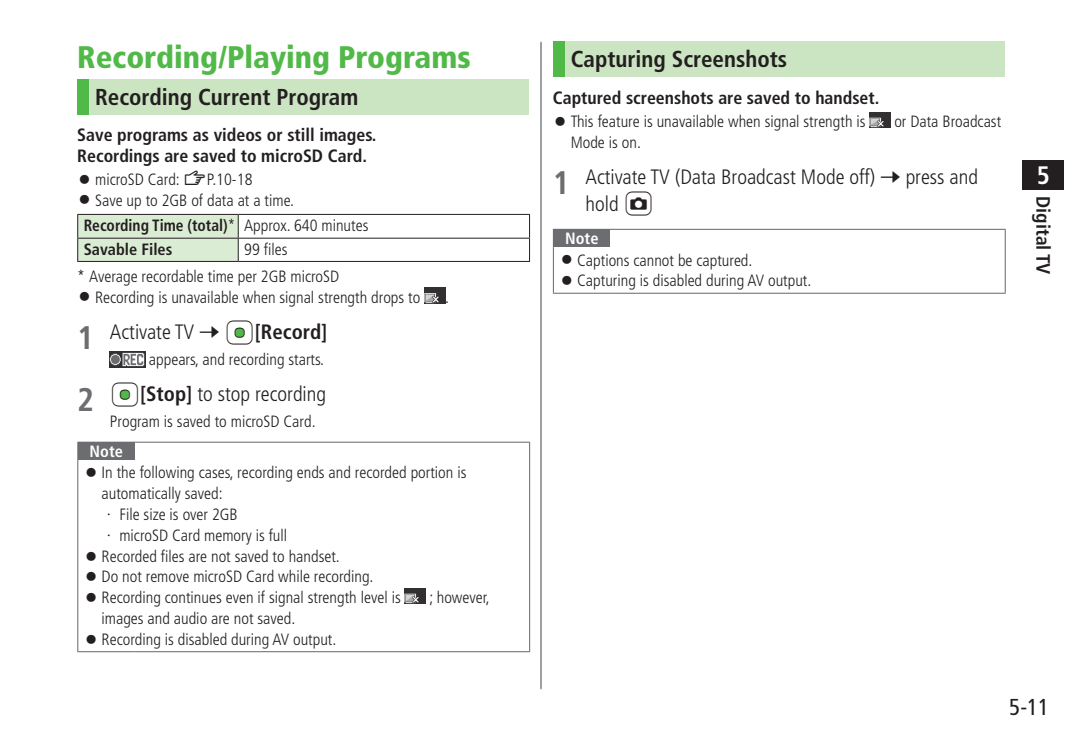 The height and width of the image is (737, 1082). Describe the element at coordinates (310, 472) in the image. I see `ends` at that location.
